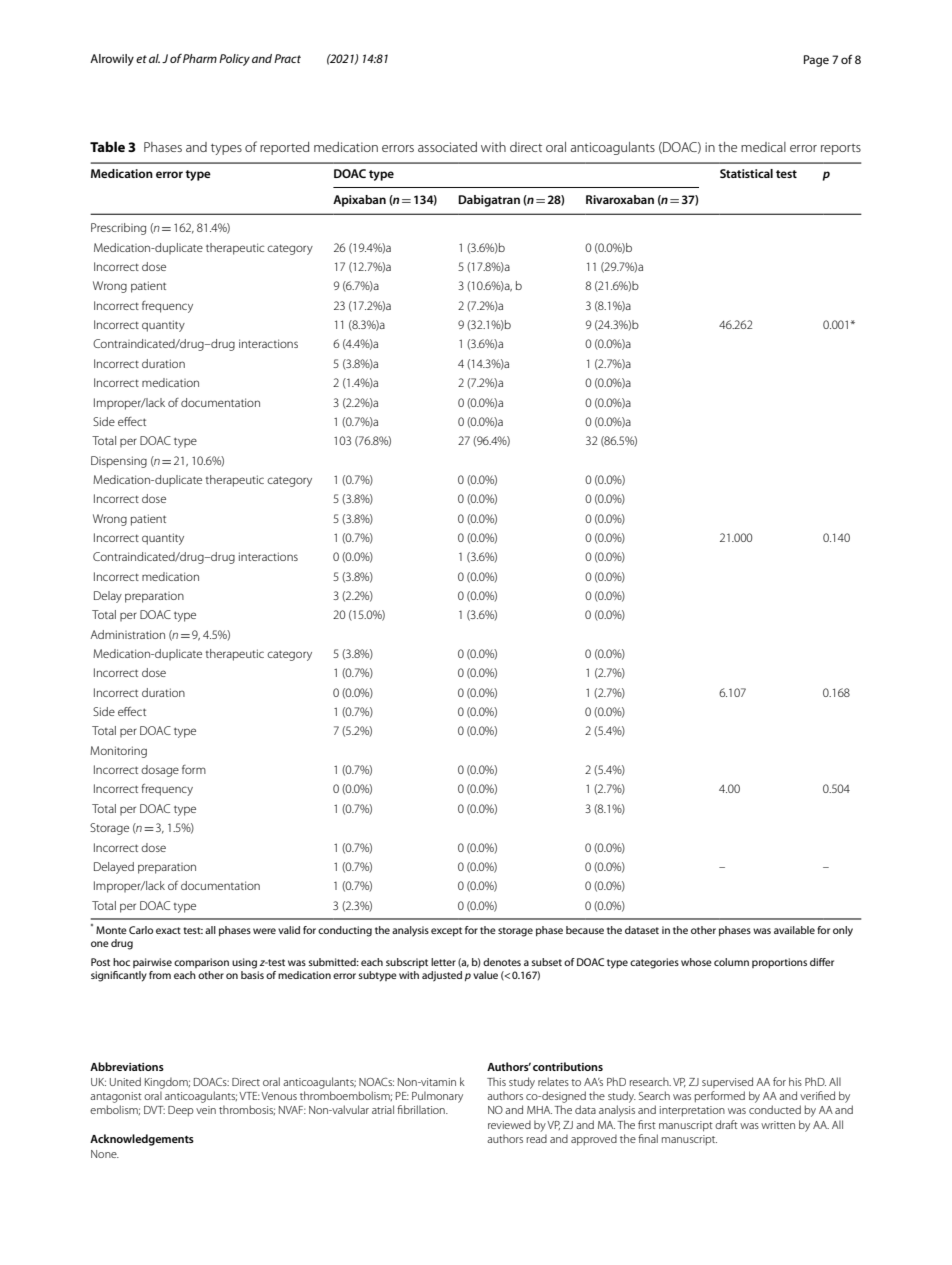 This document has height=1265, width=952. Describe the element at coordinates (181, 1111) in the document. I see `Deep` at that location.
